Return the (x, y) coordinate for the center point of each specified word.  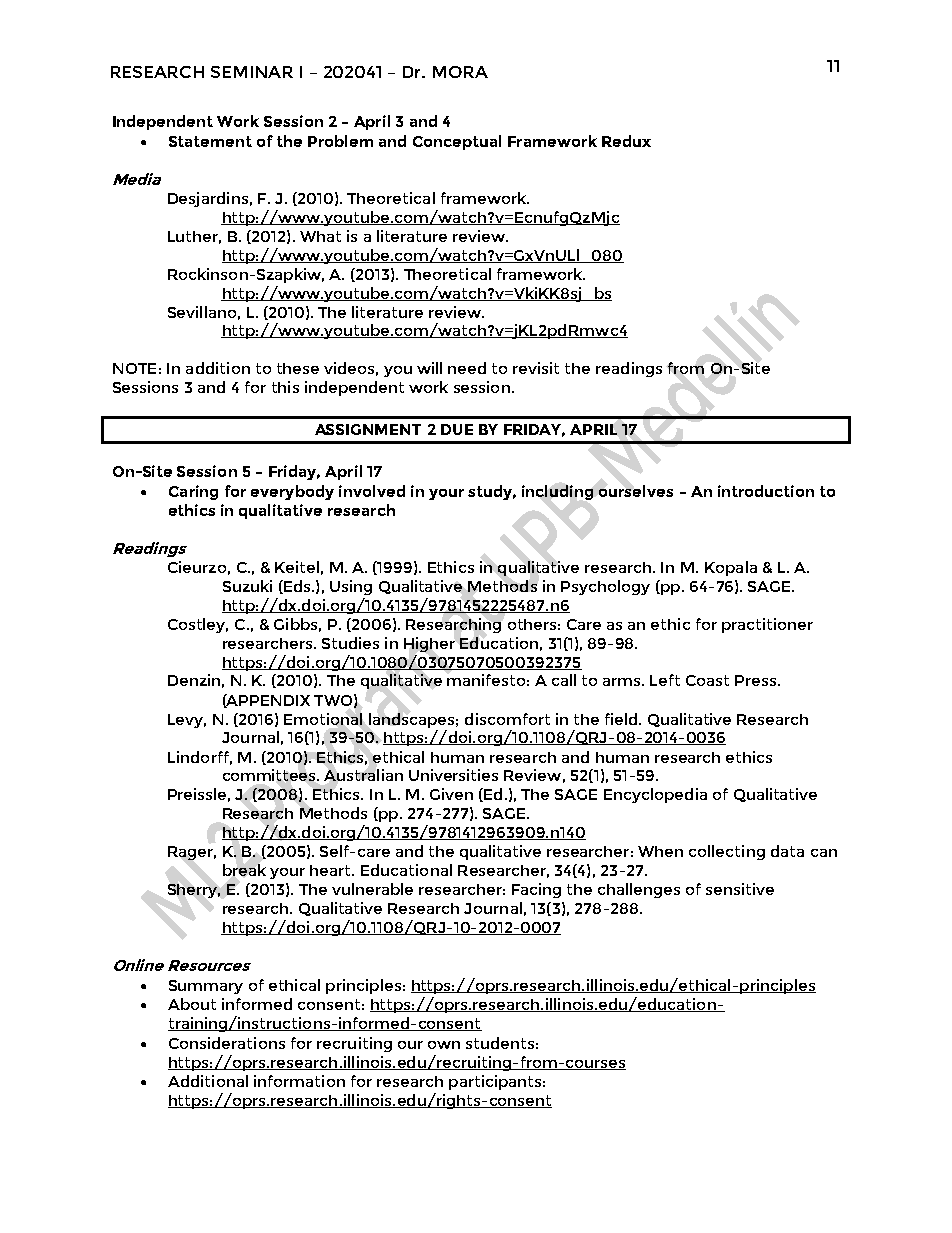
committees (270, 775)
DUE (457, 429)
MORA (460, 72)
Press (757, 680)
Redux (626, 141)
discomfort (507, 719)
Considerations (227, 1043)
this (285, 387)
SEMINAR (252, 72)
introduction (766, 491)
